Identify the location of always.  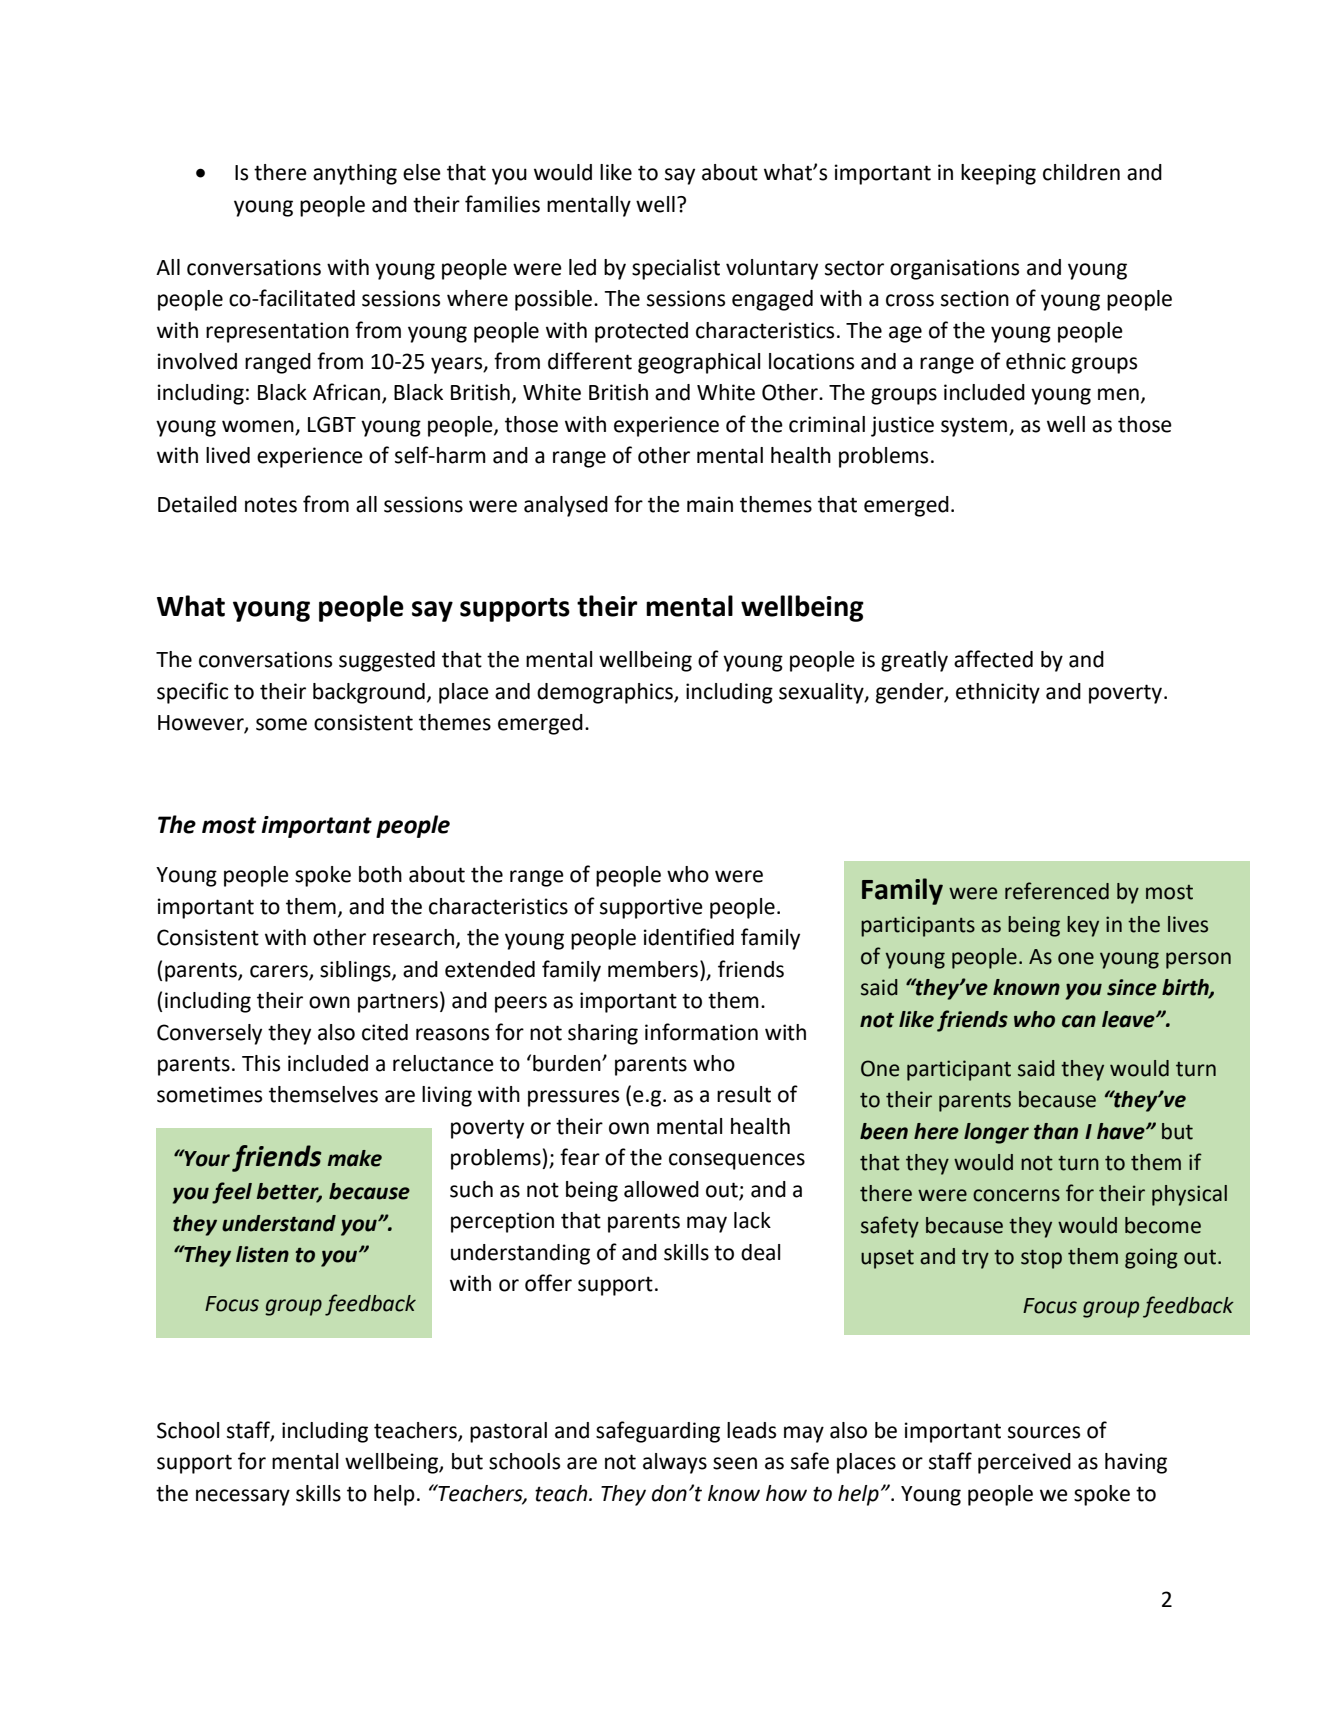
(675, 1463).
